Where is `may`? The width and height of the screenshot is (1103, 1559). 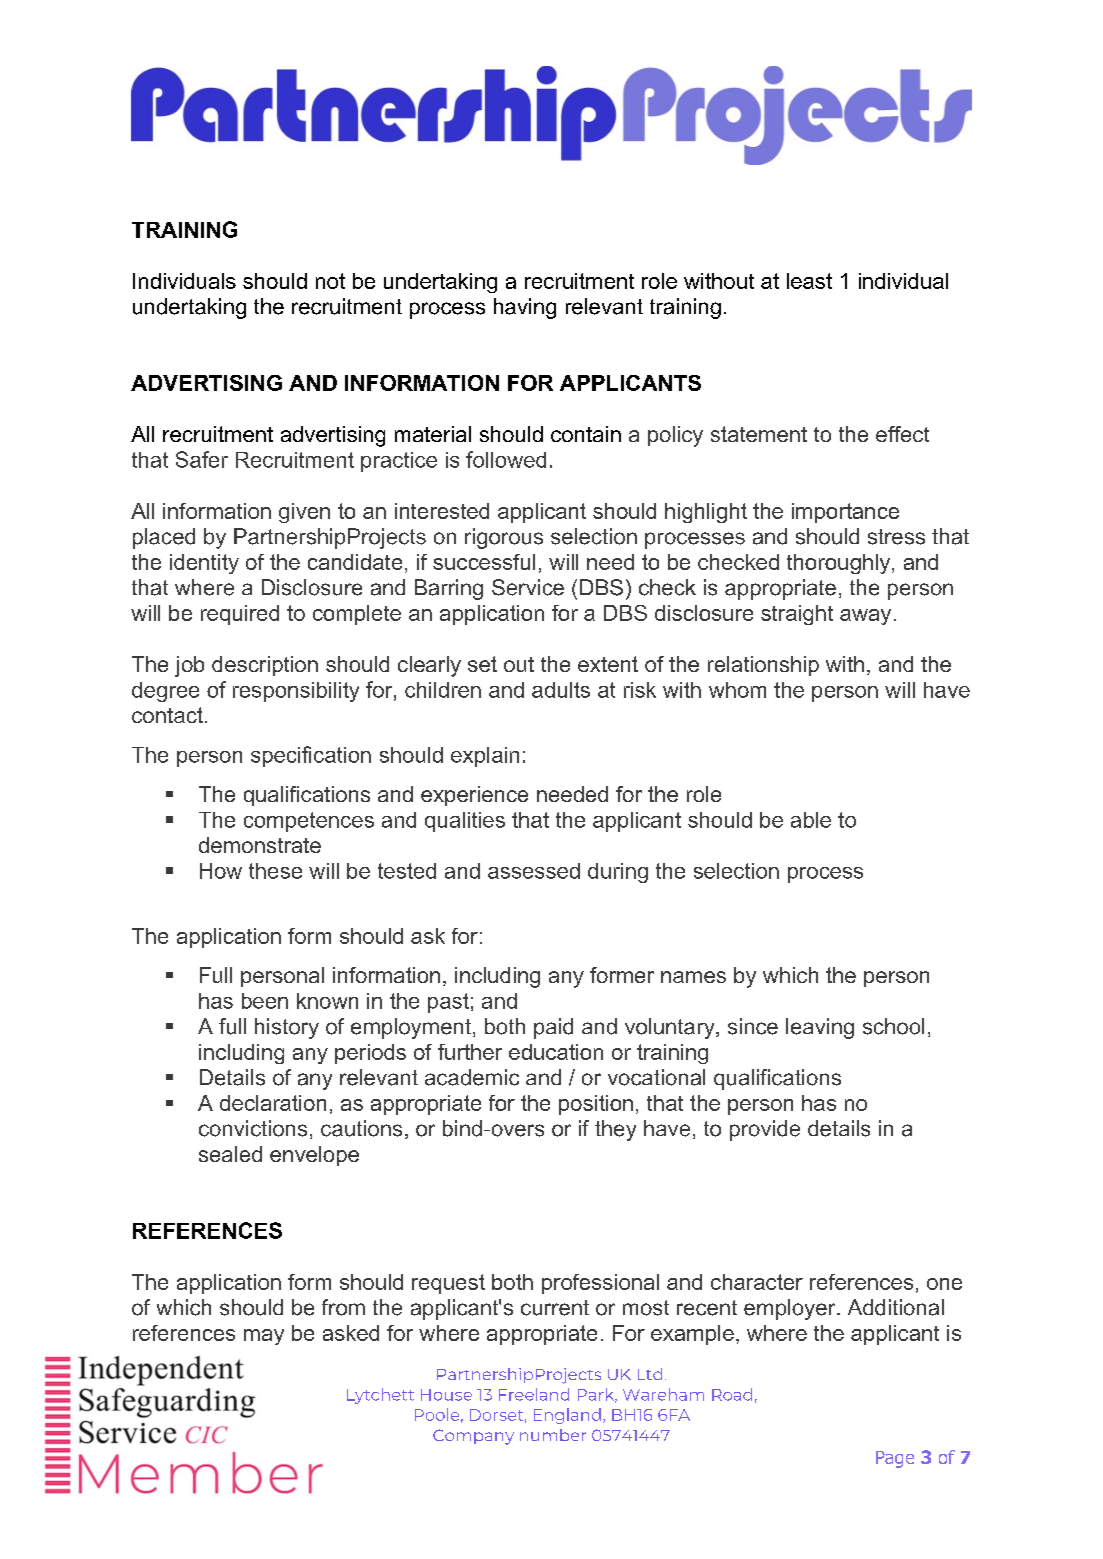
may is located at coordinates (264, 1337).
